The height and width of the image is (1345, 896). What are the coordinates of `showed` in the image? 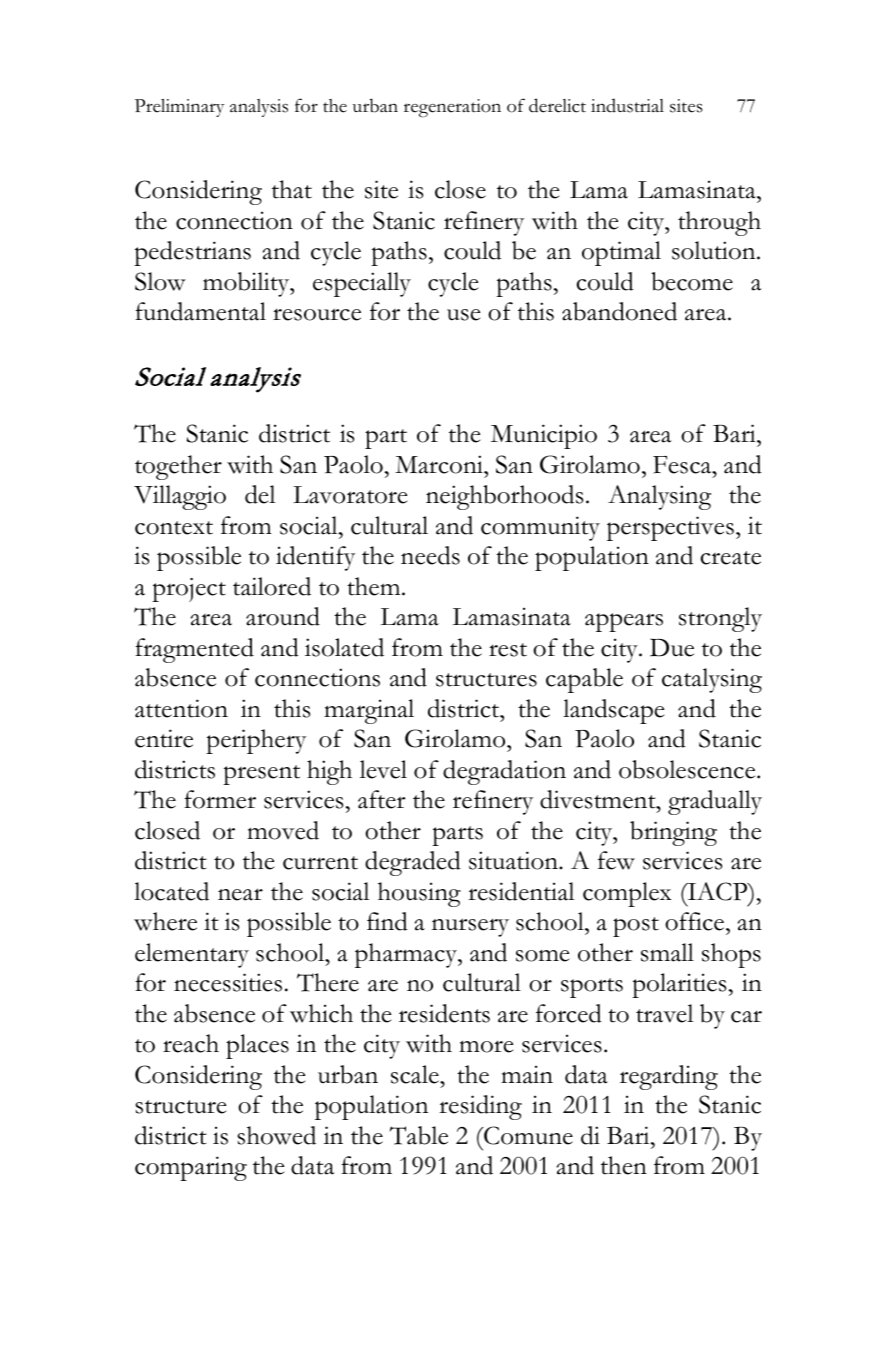 It's located at (276, 1135).
